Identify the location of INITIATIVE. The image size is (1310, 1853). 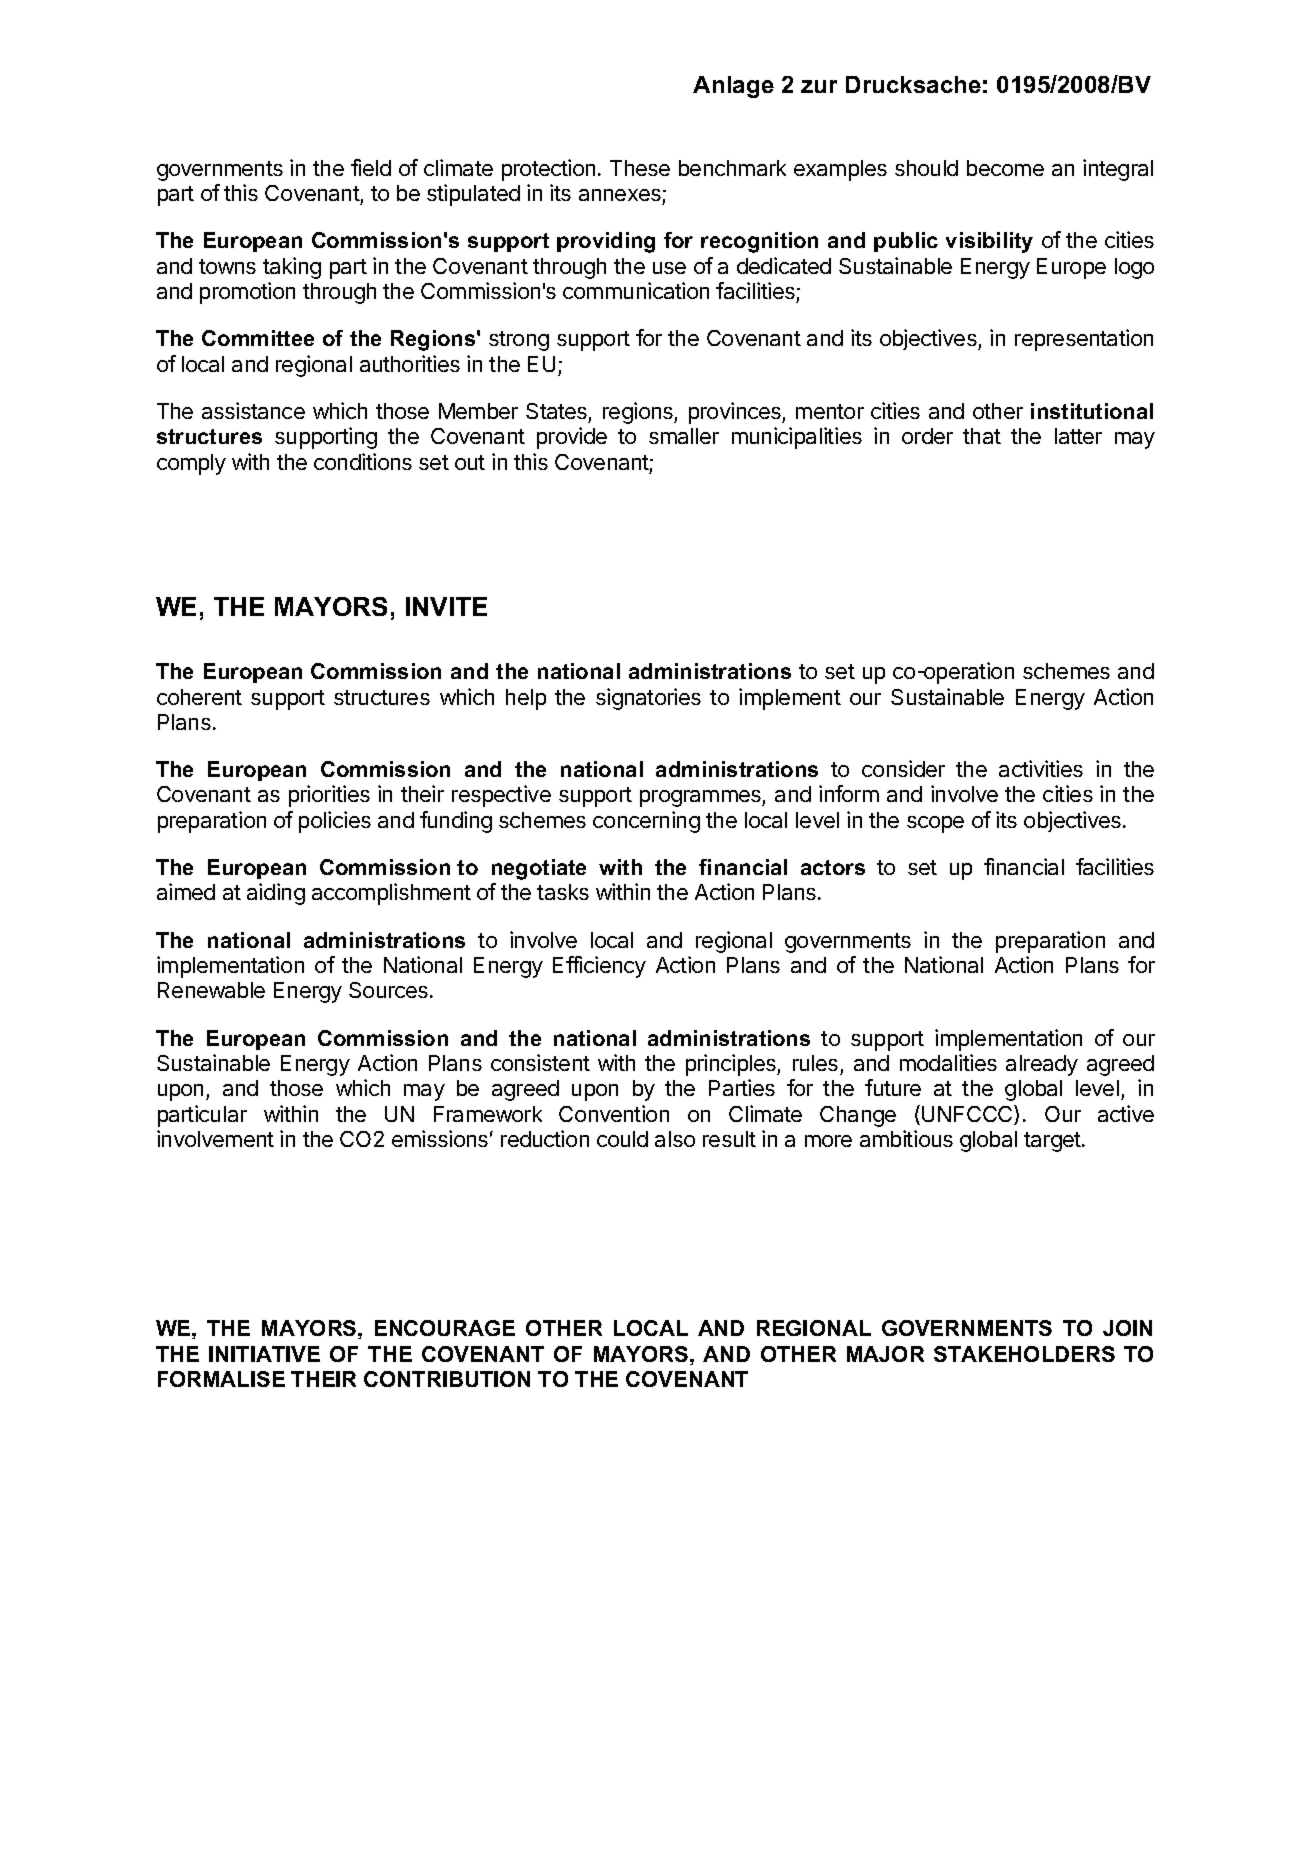
(264, 1354).
